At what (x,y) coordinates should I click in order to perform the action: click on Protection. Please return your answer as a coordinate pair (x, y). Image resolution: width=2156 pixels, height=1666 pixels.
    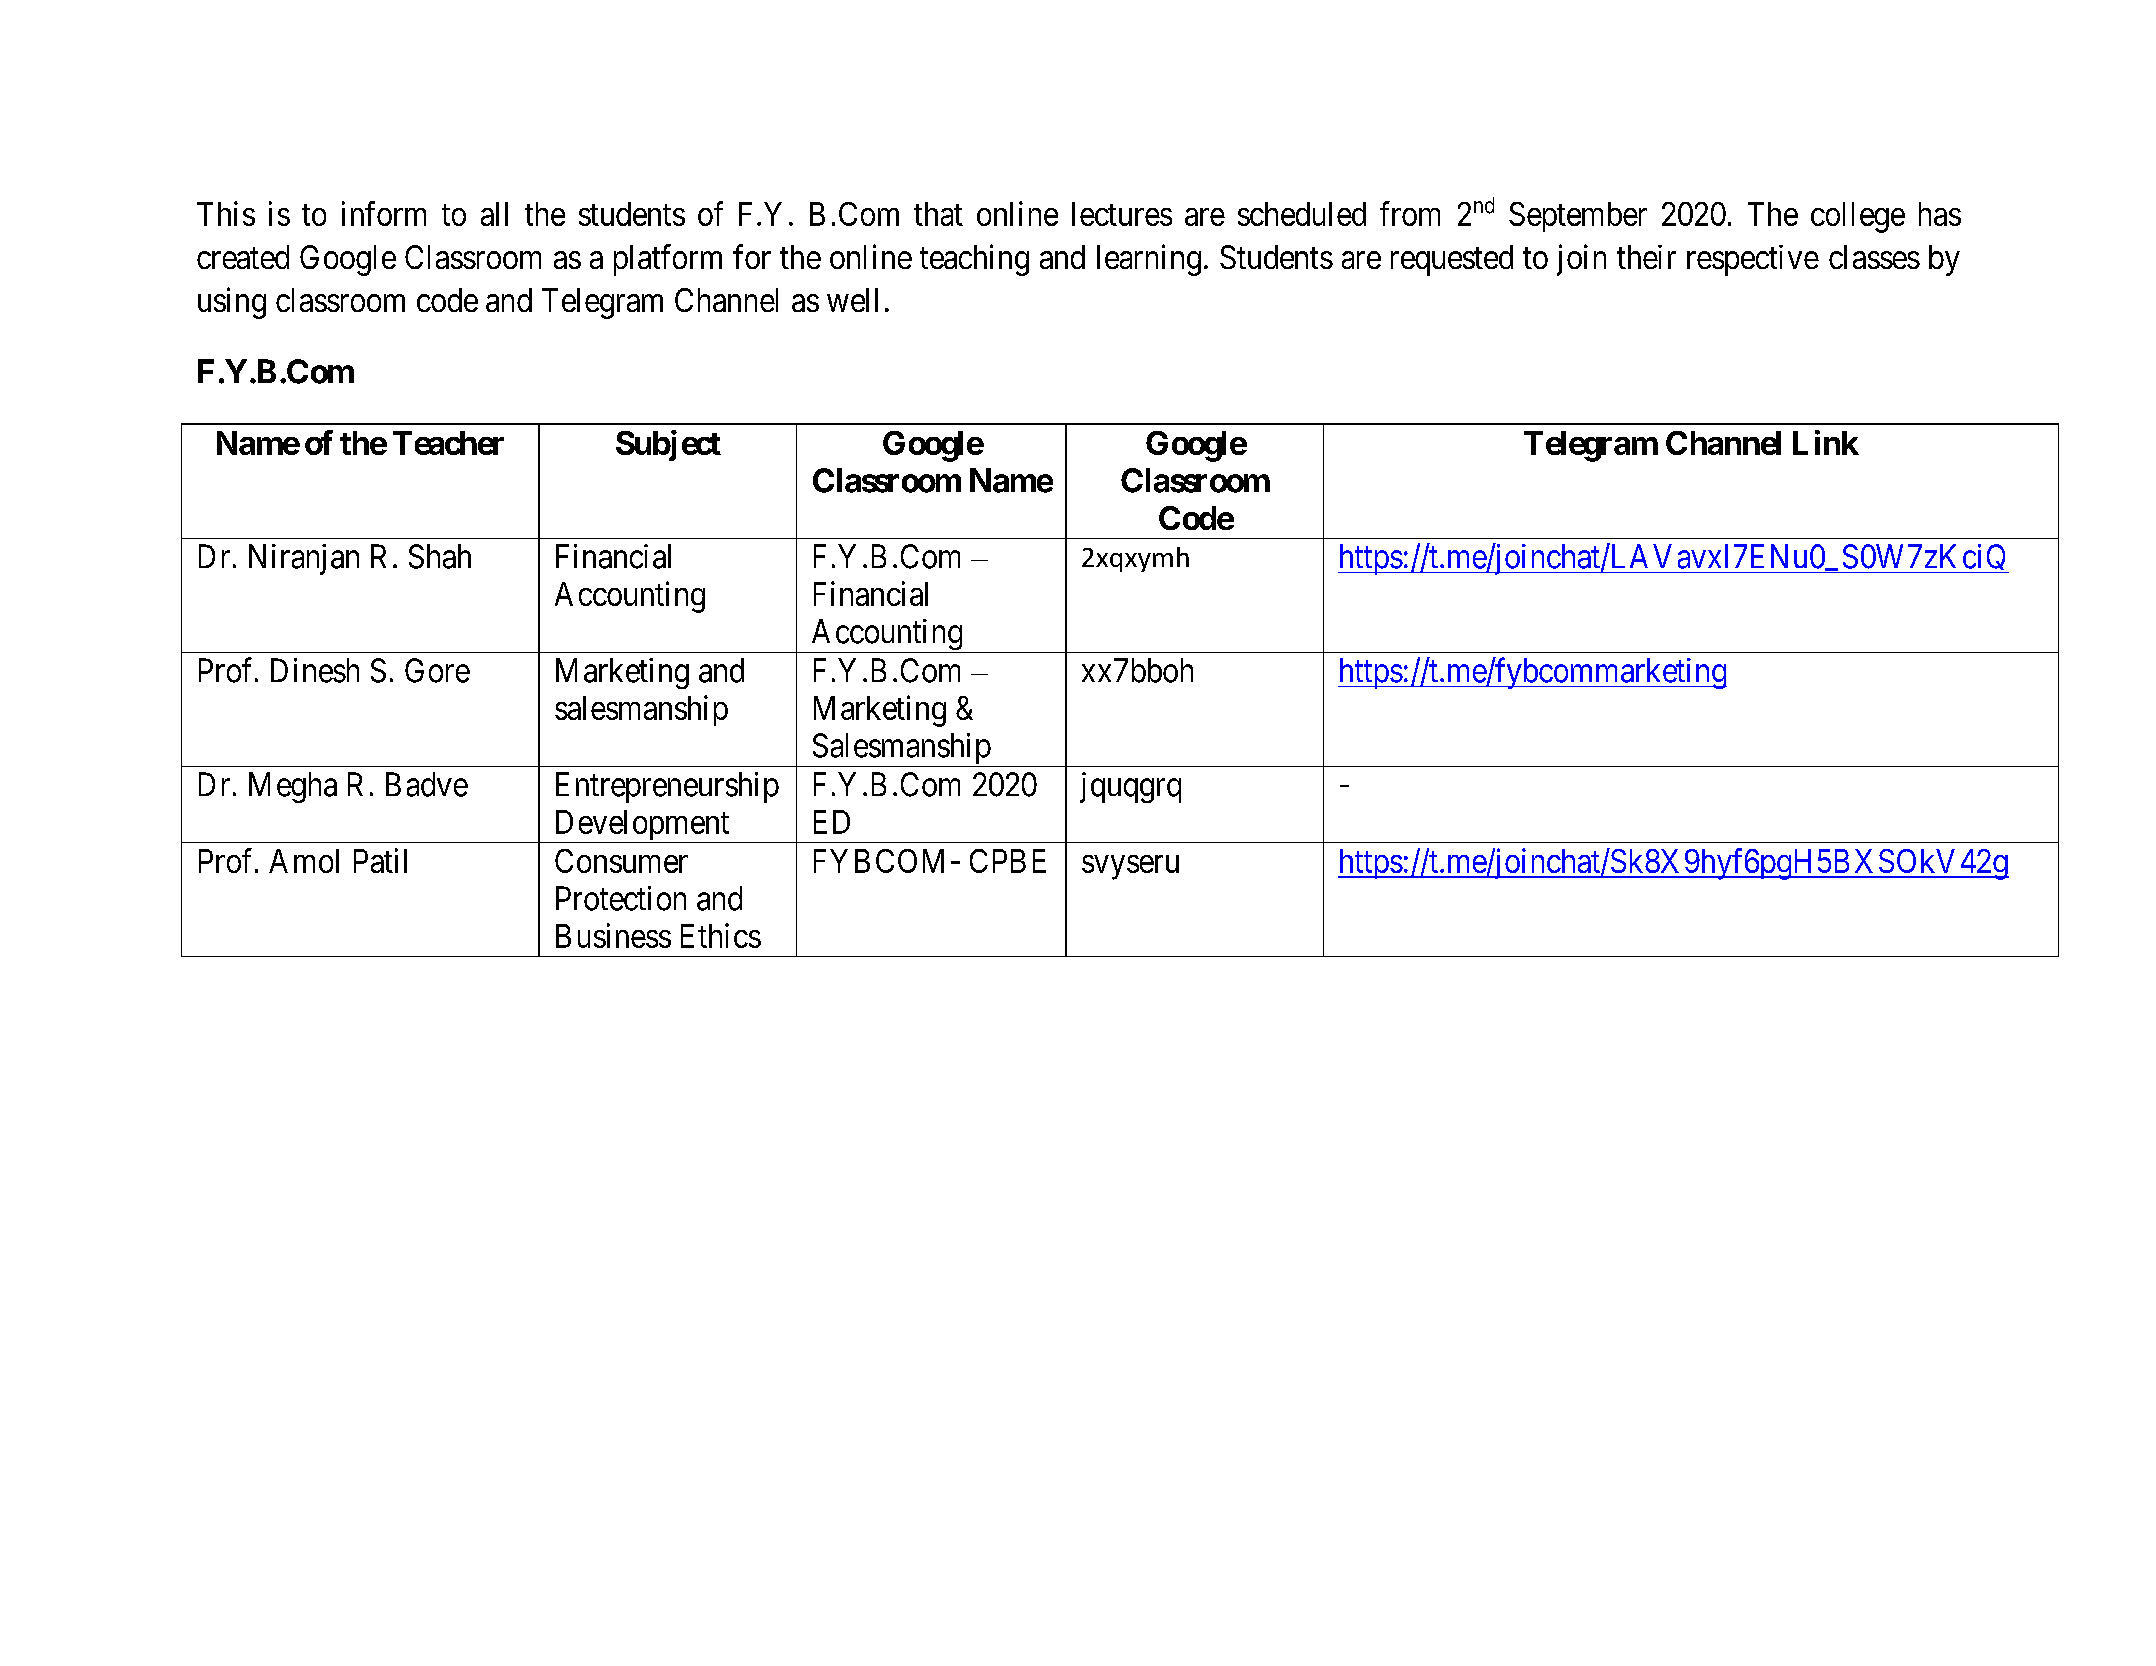
    Looking at the image, I should click on (621, 898).
